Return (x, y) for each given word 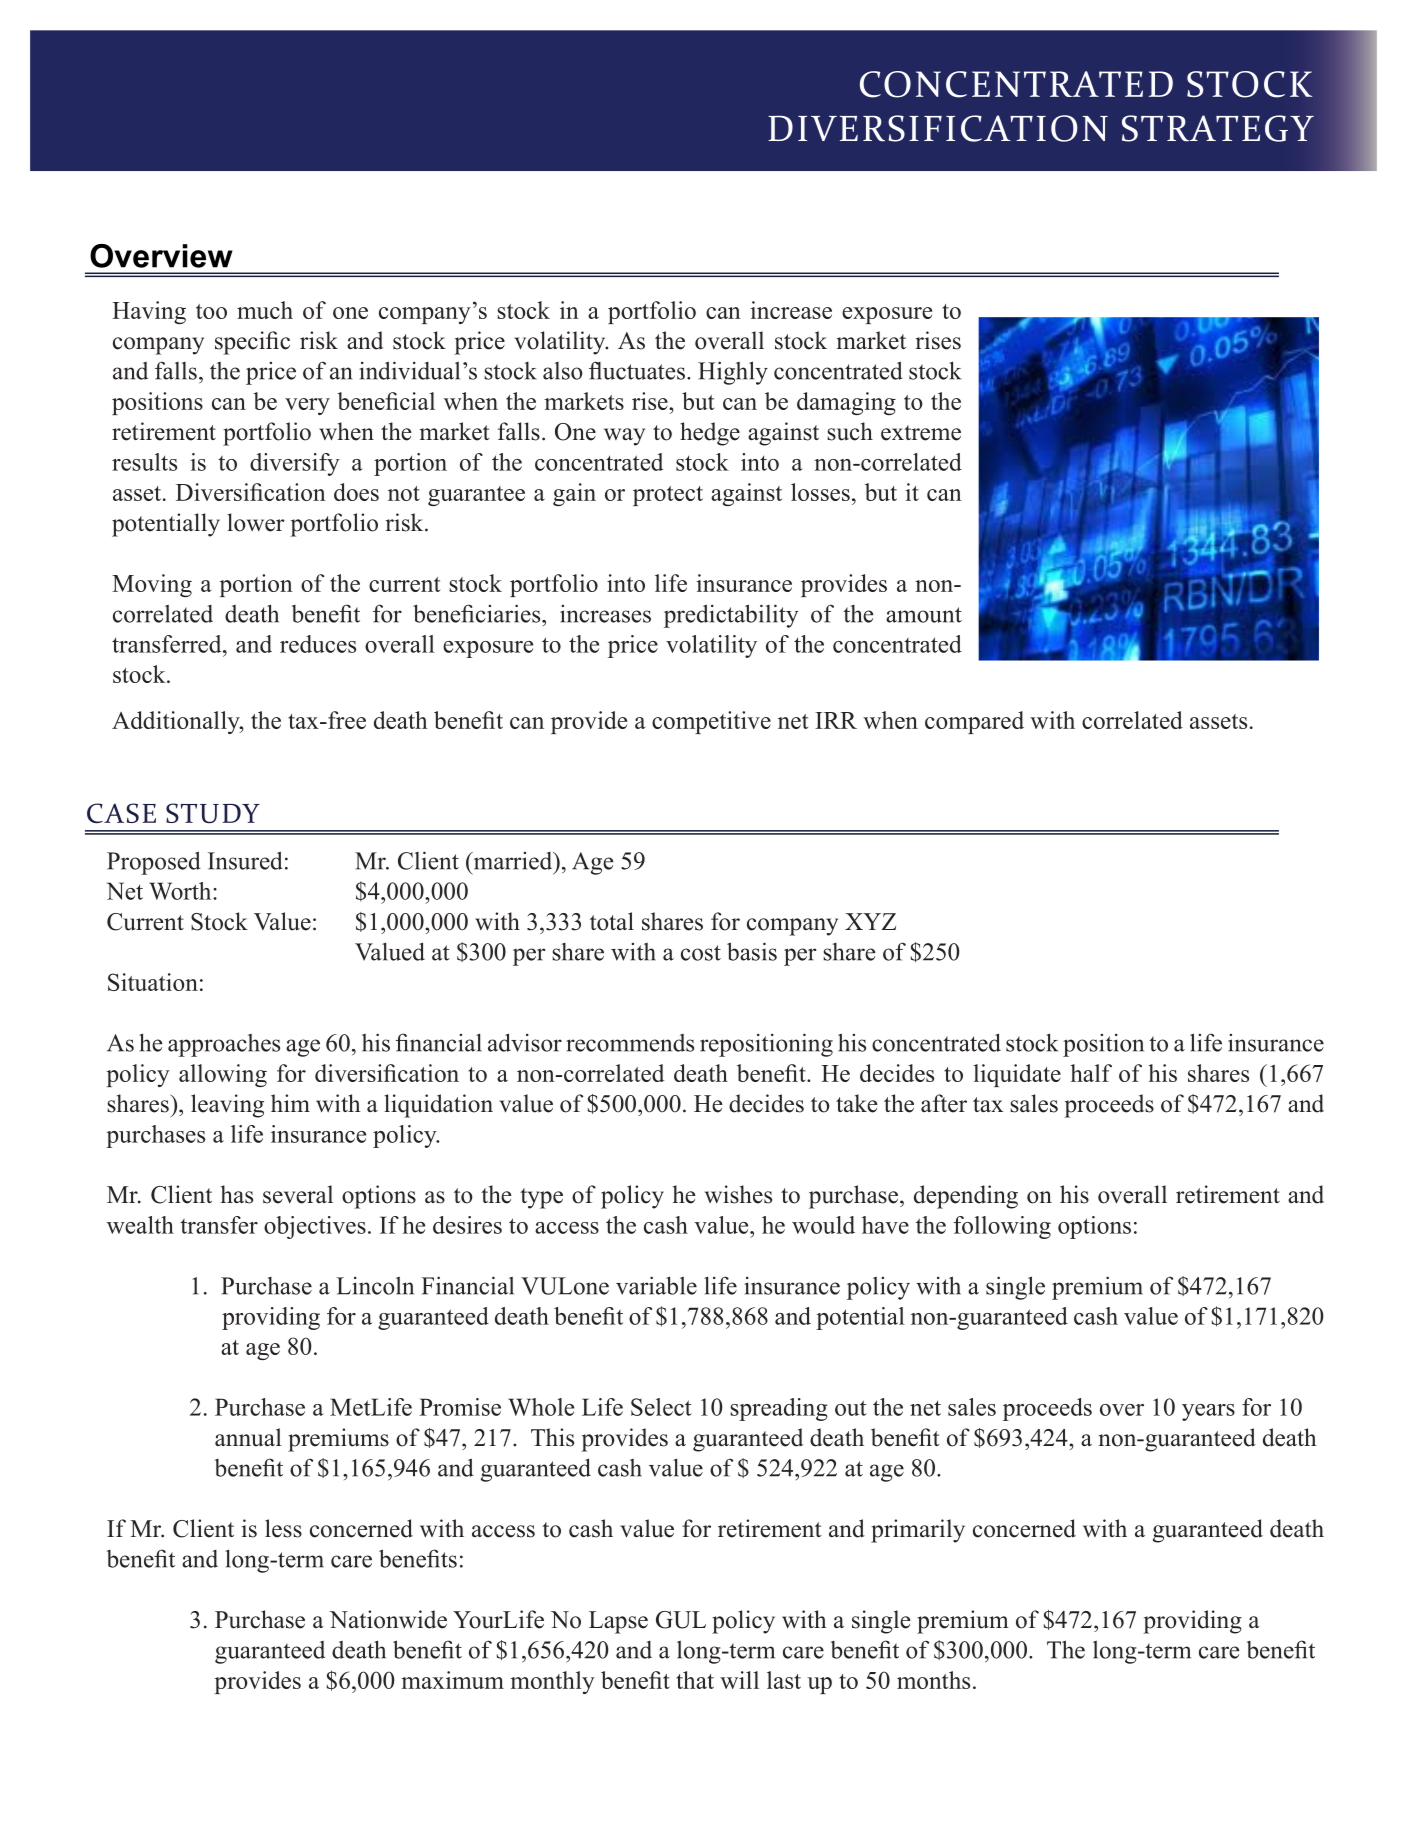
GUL (681, 1620)
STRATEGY (1218, 128)
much (265, 310)
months (933, 1680)
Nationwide (388, 1619)
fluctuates (637, 370)
